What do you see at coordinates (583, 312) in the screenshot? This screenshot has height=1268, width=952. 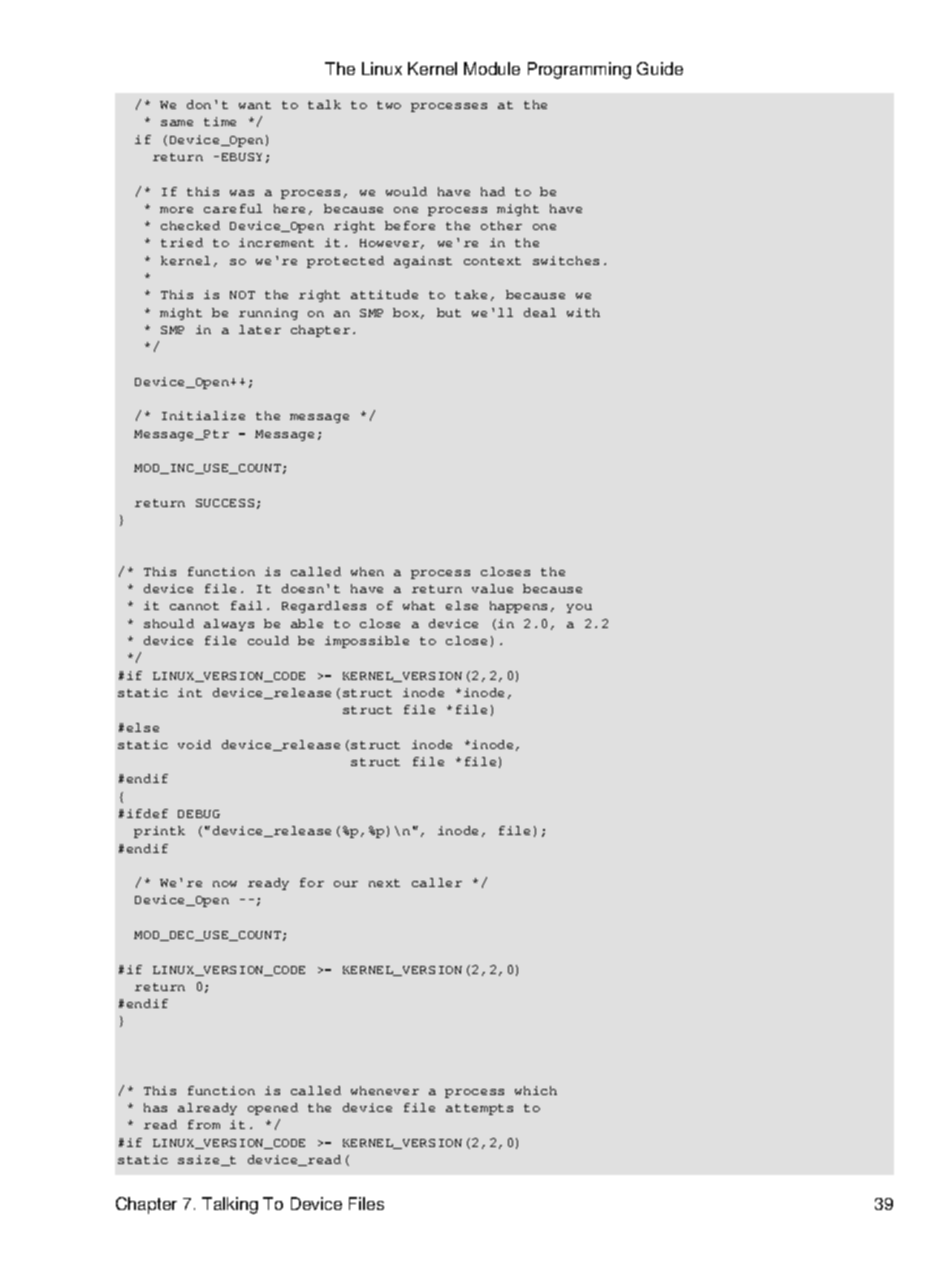 I see `with` at bounding box center [583, 312].
